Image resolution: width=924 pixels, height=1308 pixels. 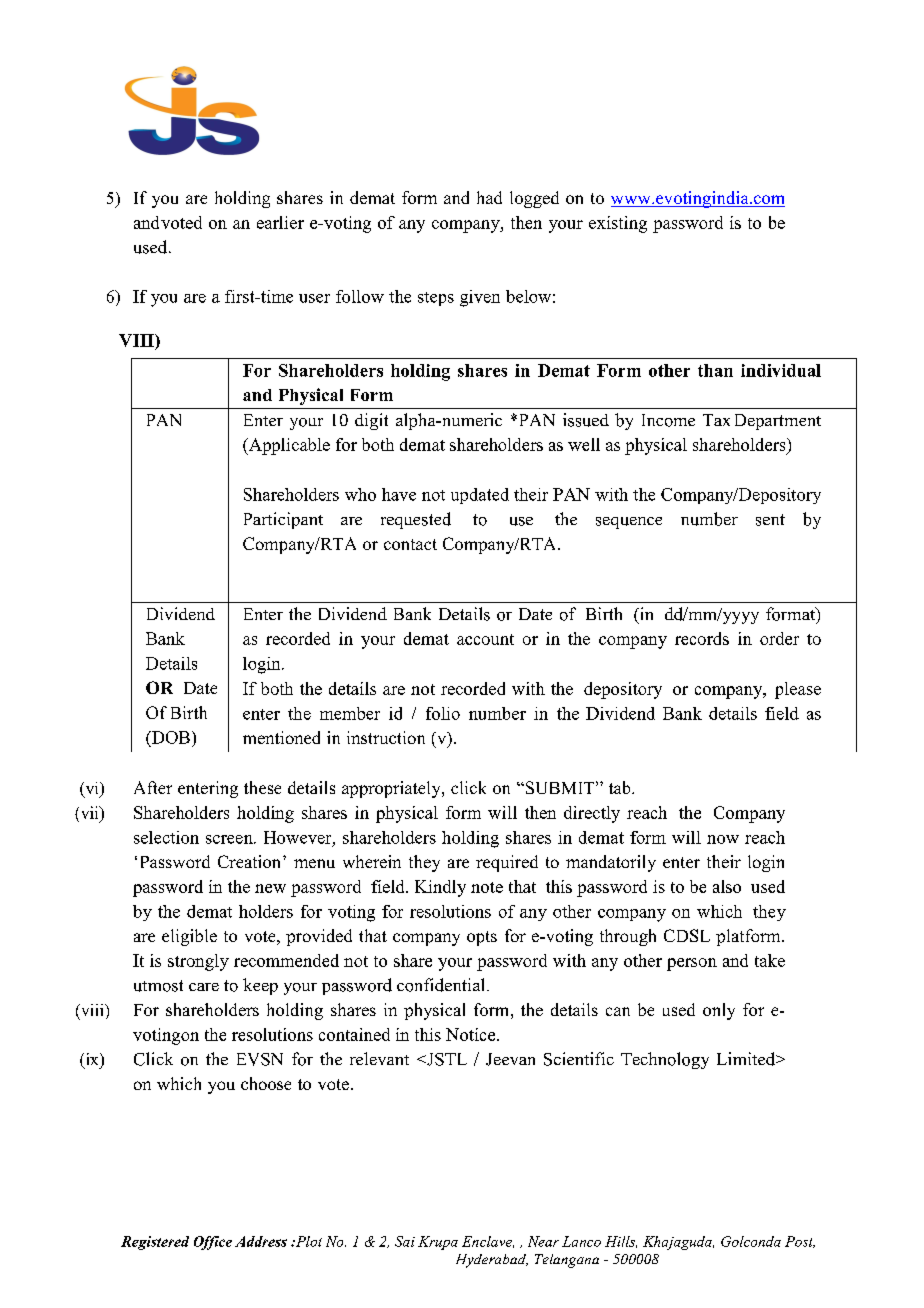 What do you see at coordinates (800, 1242) in the image?
I see `Post` at bounding box center [800, 1242].
